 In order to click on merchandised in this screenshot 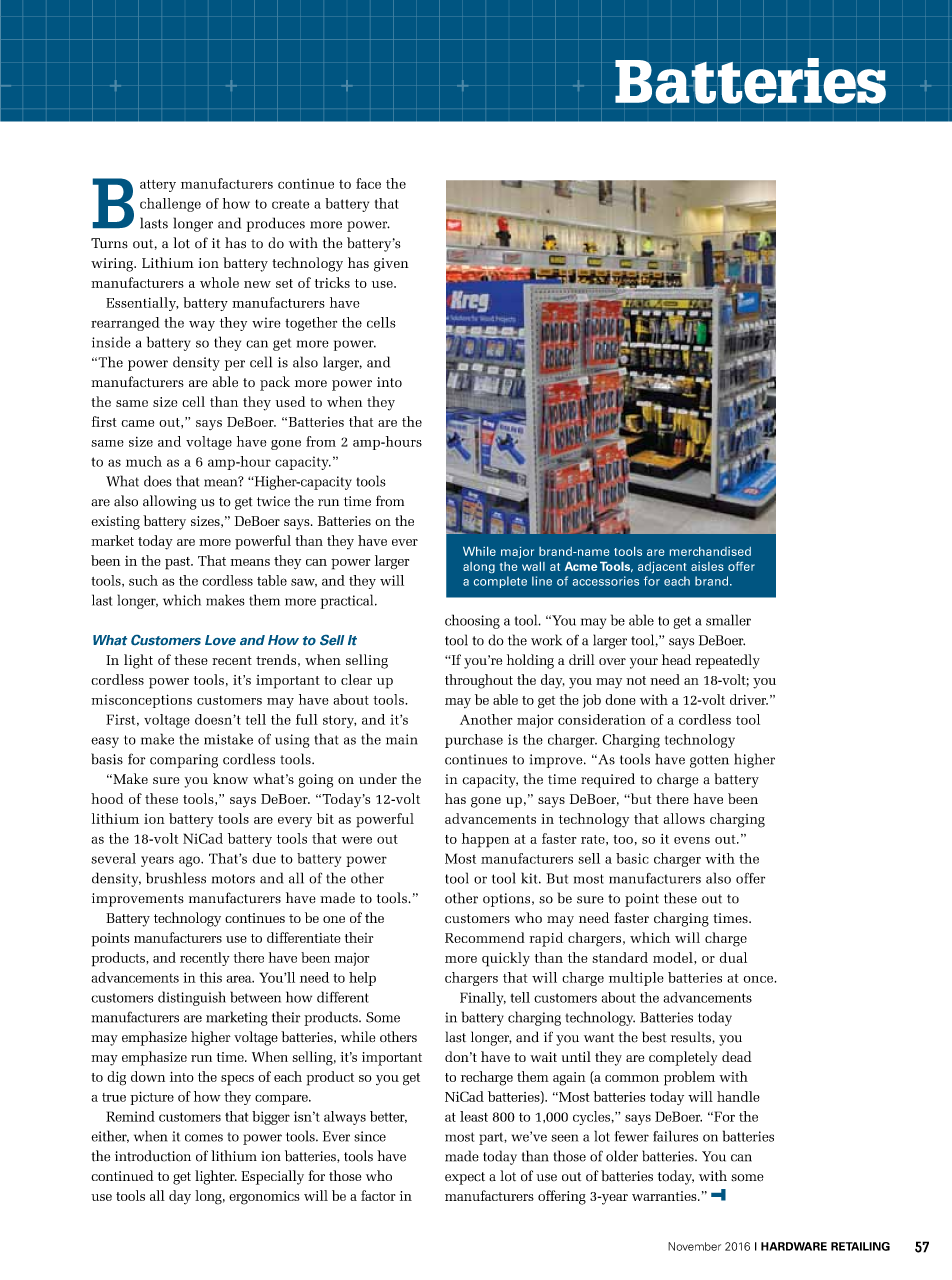, I will do `click(710, 551)`.
